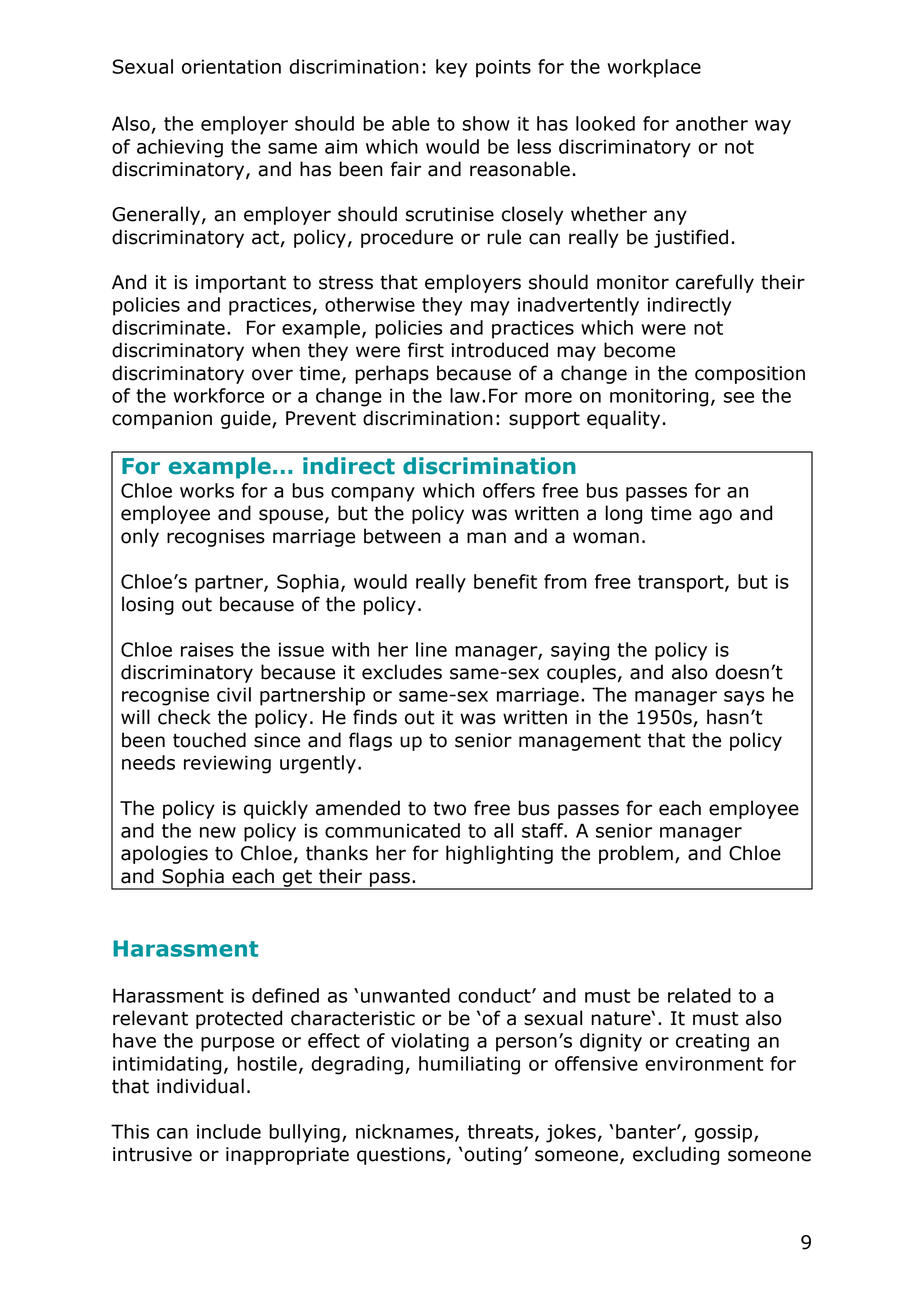 The image size is (924, 1308). I want to click on reviewing, so click(227, 764).
